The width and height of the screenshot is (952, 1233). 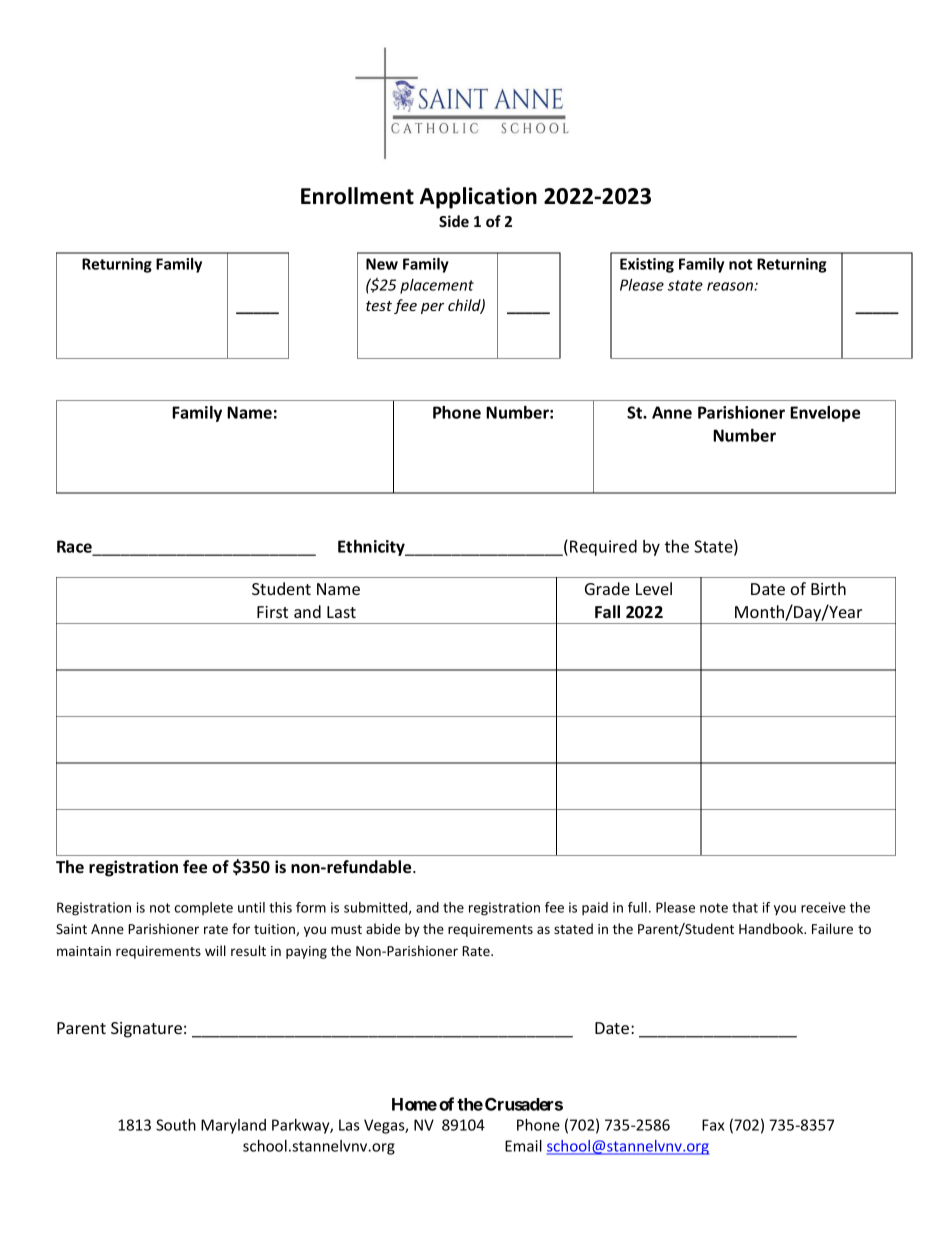 What do you see at coordinates (607, 611) in the screenshot?
I see `Fall` at bounding box center [607, 611].
